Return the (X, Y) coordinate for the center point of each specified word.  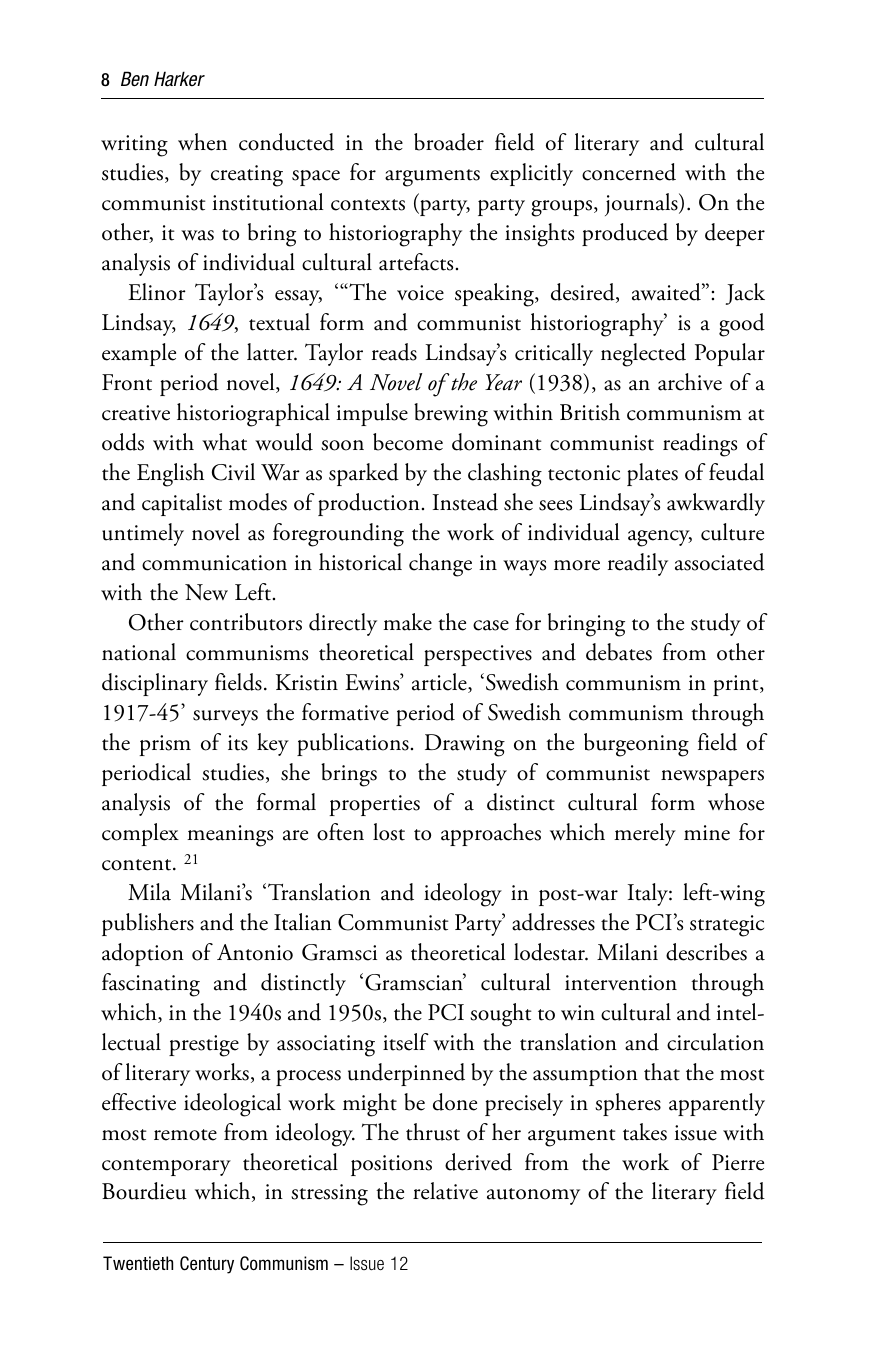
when (202, 142)
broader (449, 142)
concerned (629, 172)
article (440, 683)
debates (619, 652)
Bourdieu (144, 1191)
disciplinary (155, 684)
